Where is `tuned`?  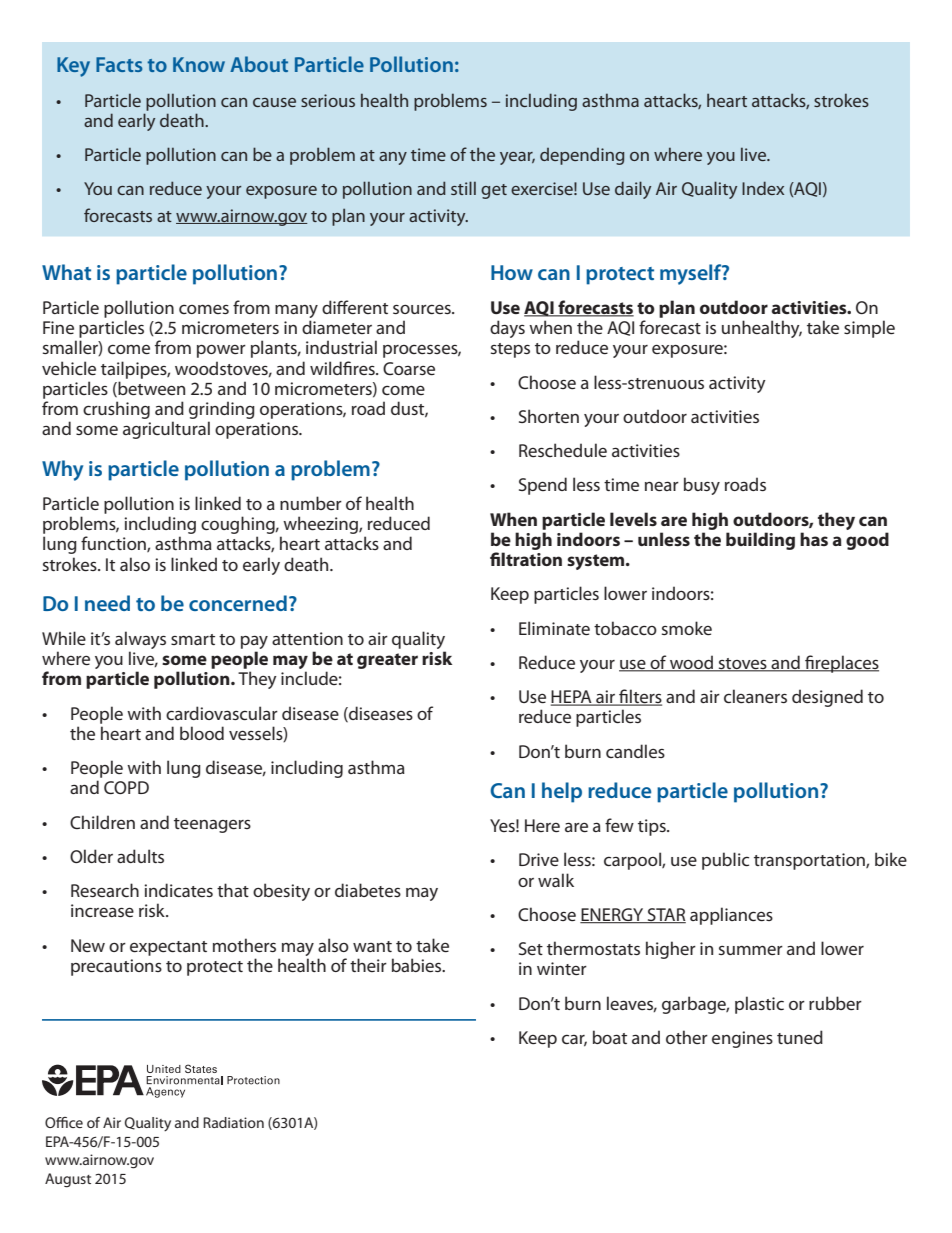
tuned is located at coordinates (800, 1037).
